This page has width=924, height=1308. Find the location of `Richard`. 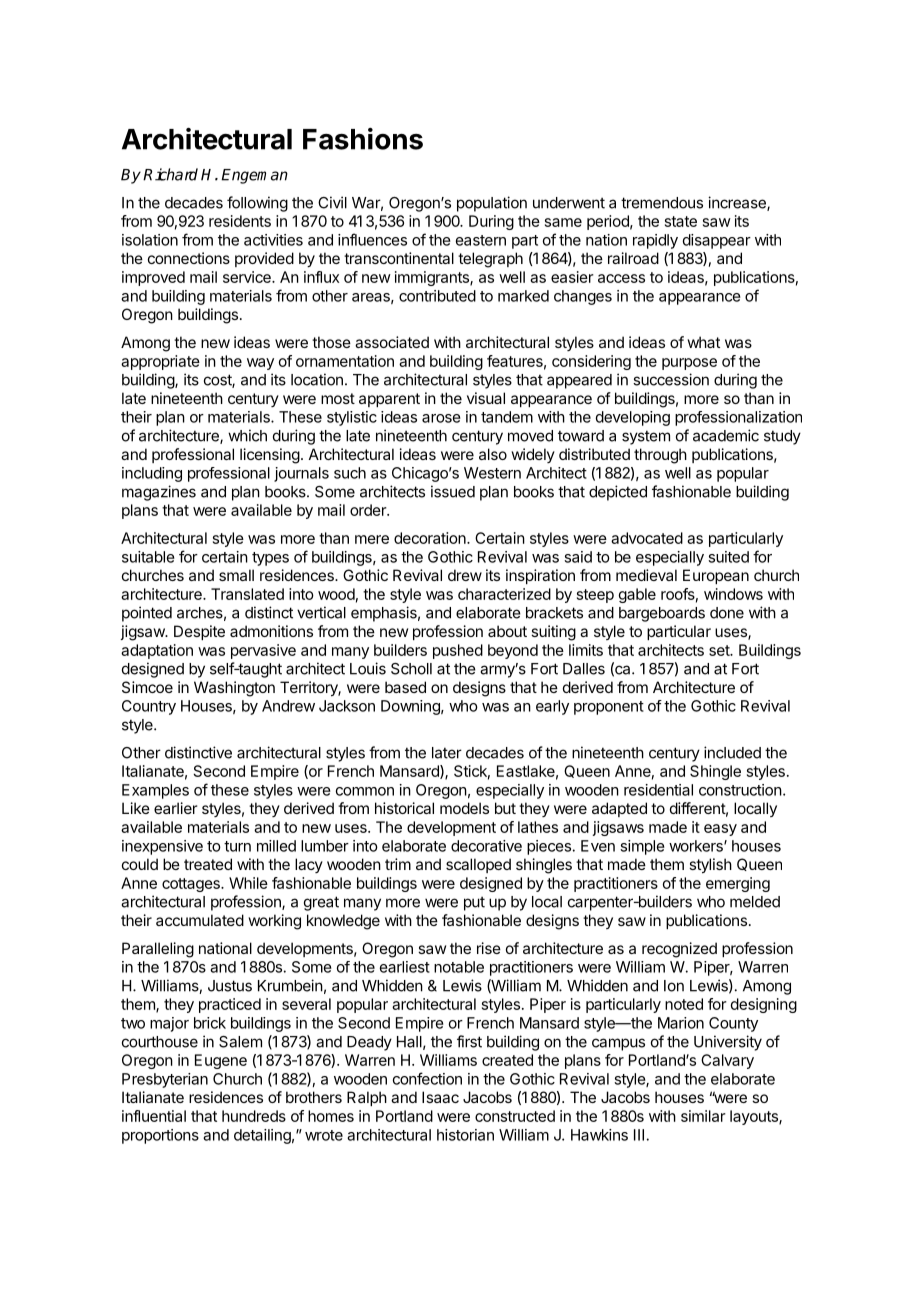

Richard is located at coordinates (170, 174).
